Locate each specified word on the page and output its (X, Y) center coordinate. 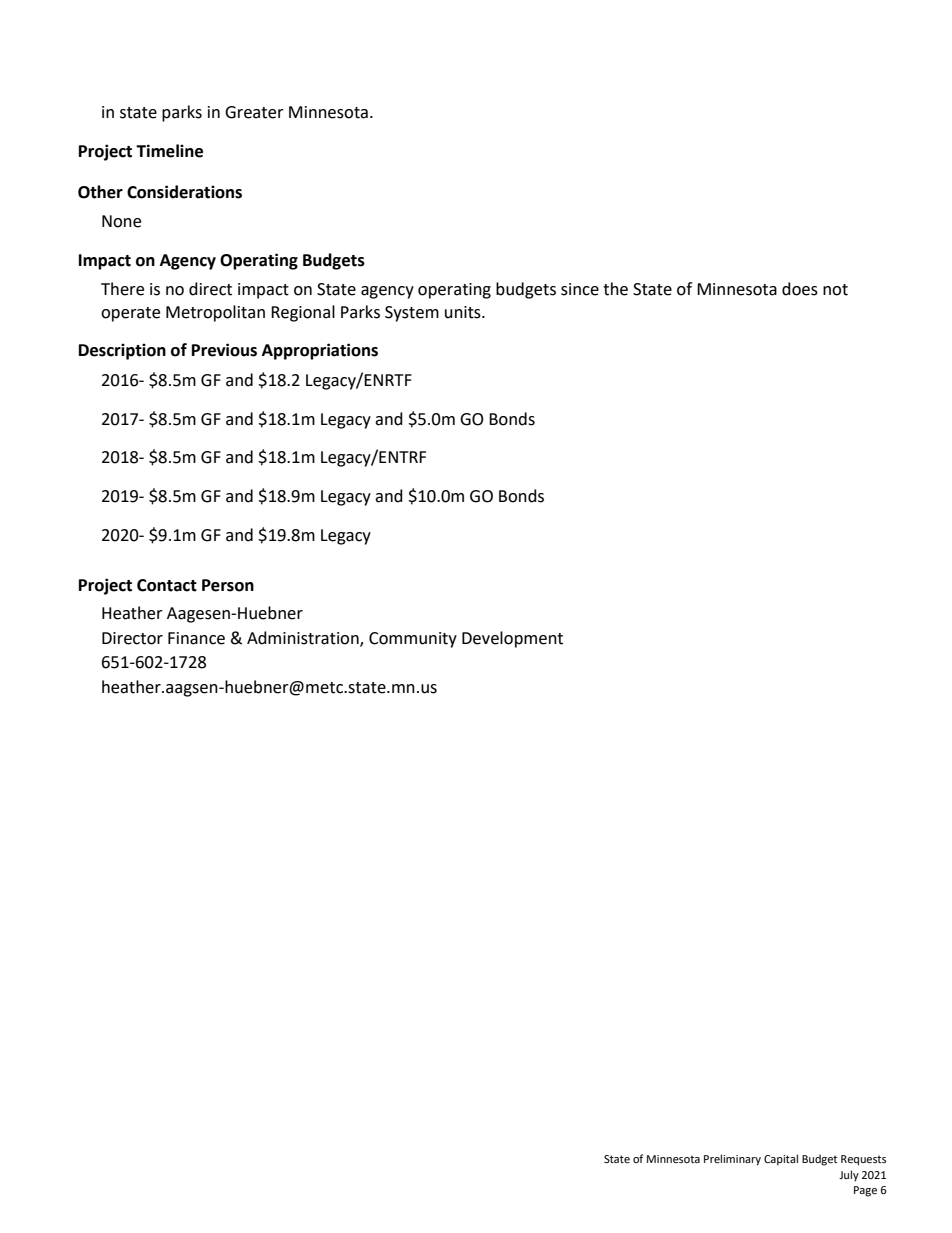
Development (512, 639)
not (835, 290)
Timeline (169, 151)
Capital (781, 1160)
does (800, 289)
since (580, 289)
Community (413, 640)
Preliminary (732, 1160)
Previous (224, 350)
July (849, 1176)
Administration (304, 639)
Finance (196, 638)
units (464, 312)
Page (865, 1191)
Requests (863, 1160)
